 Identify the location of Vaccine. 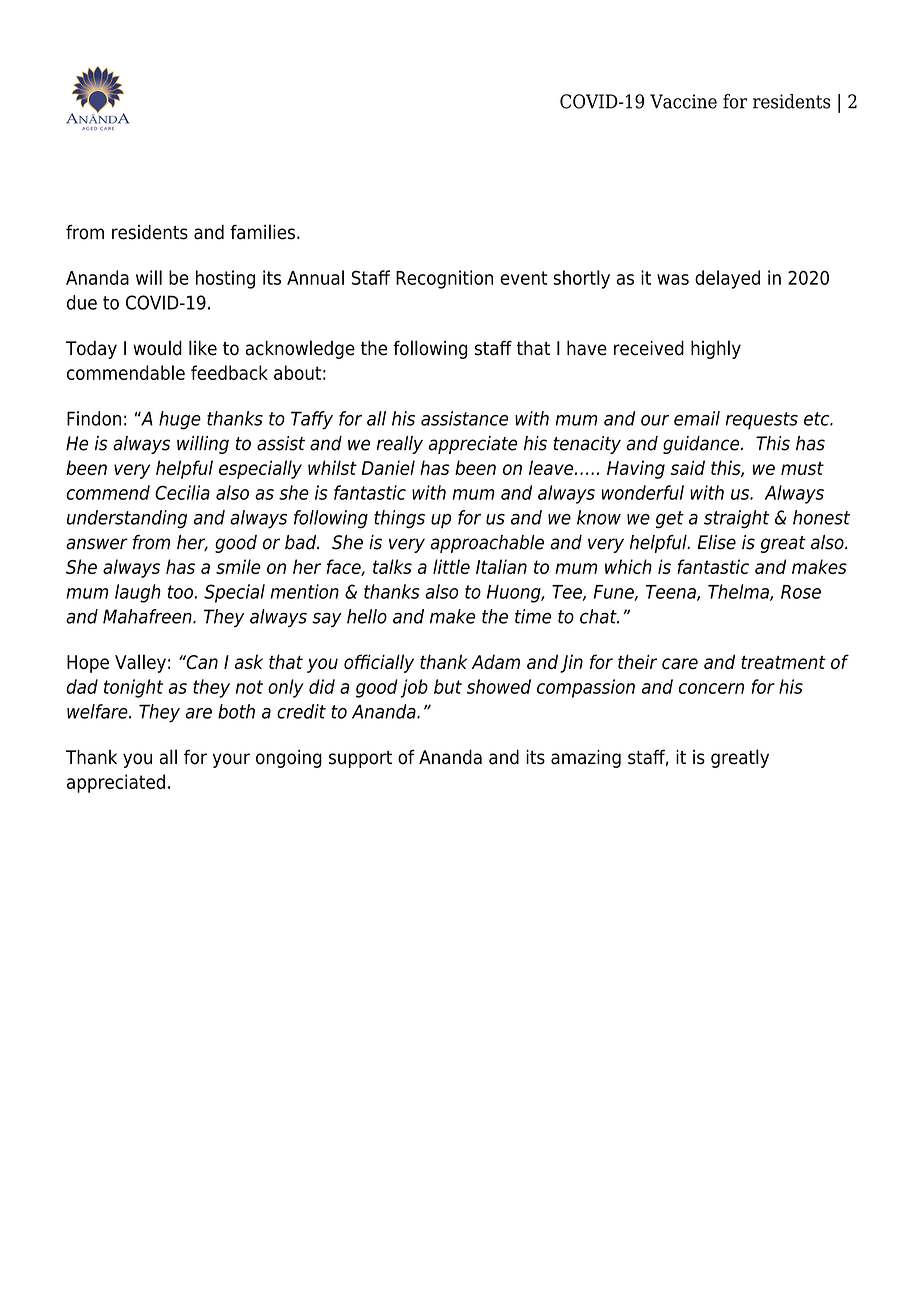
(683, 101).
